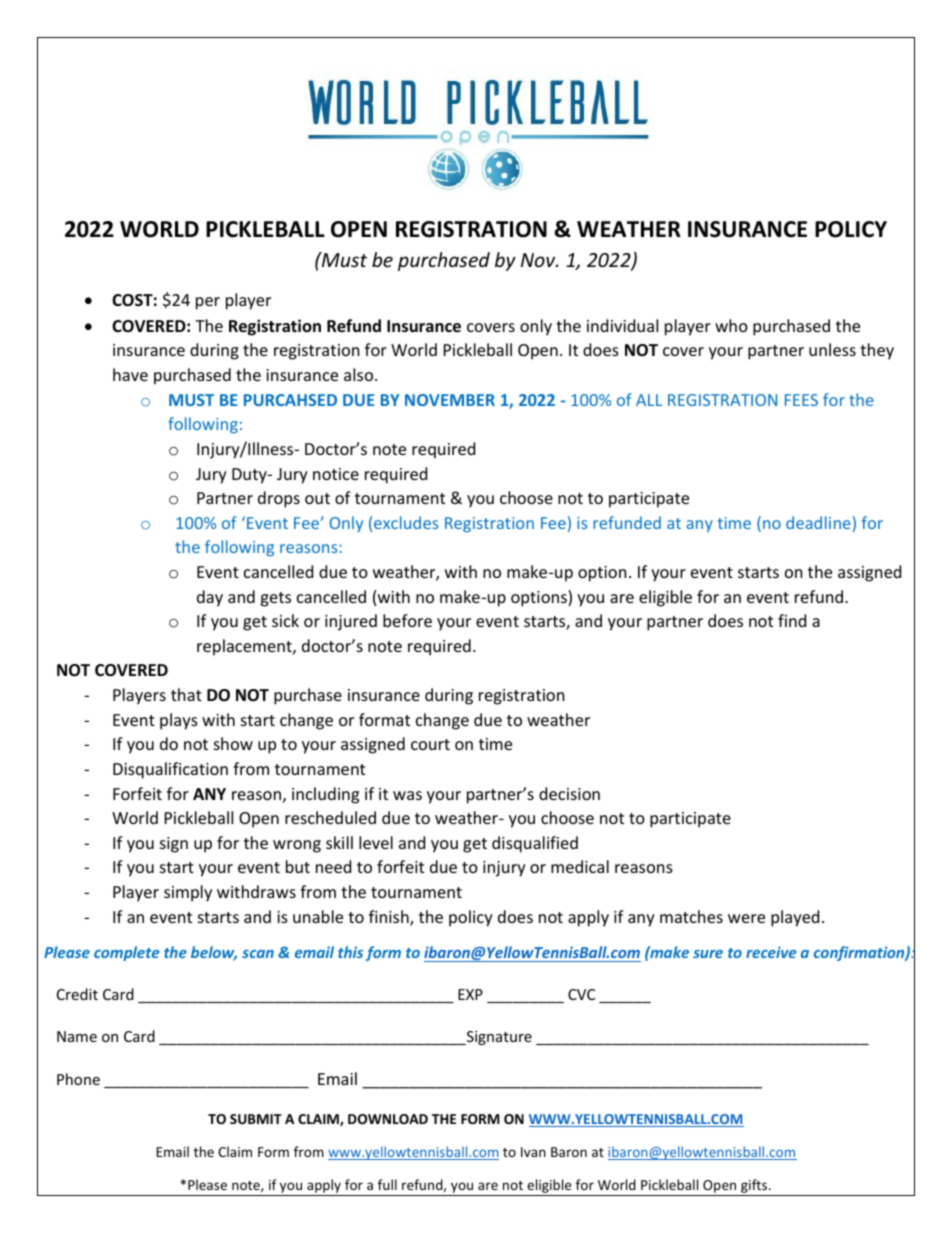  What do you see at coordinates (179, 721) in the page?
I see `plays` at bounding box center [179, 721].
